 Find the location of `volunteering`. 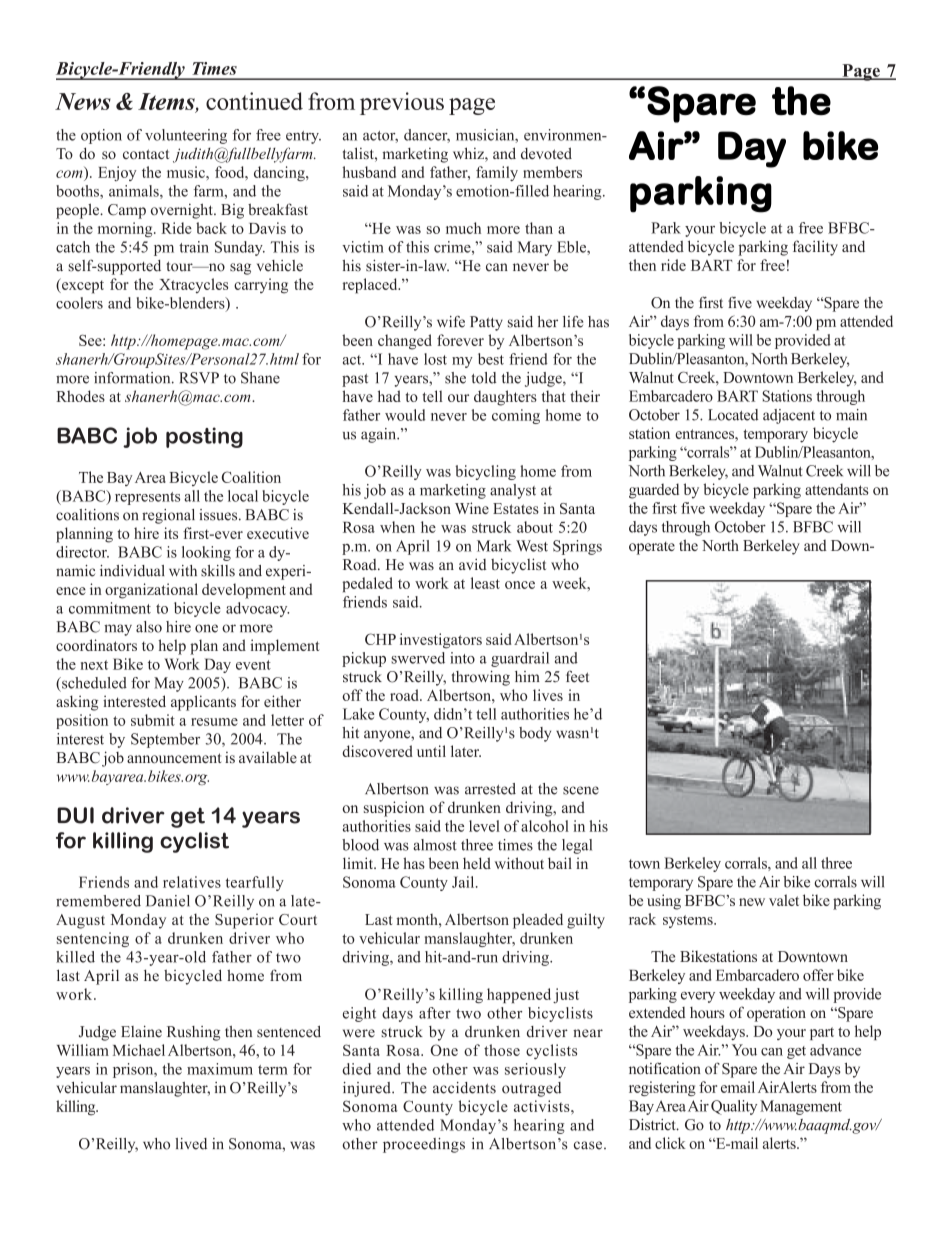

volunteering is located at coordinates (186, 136).
